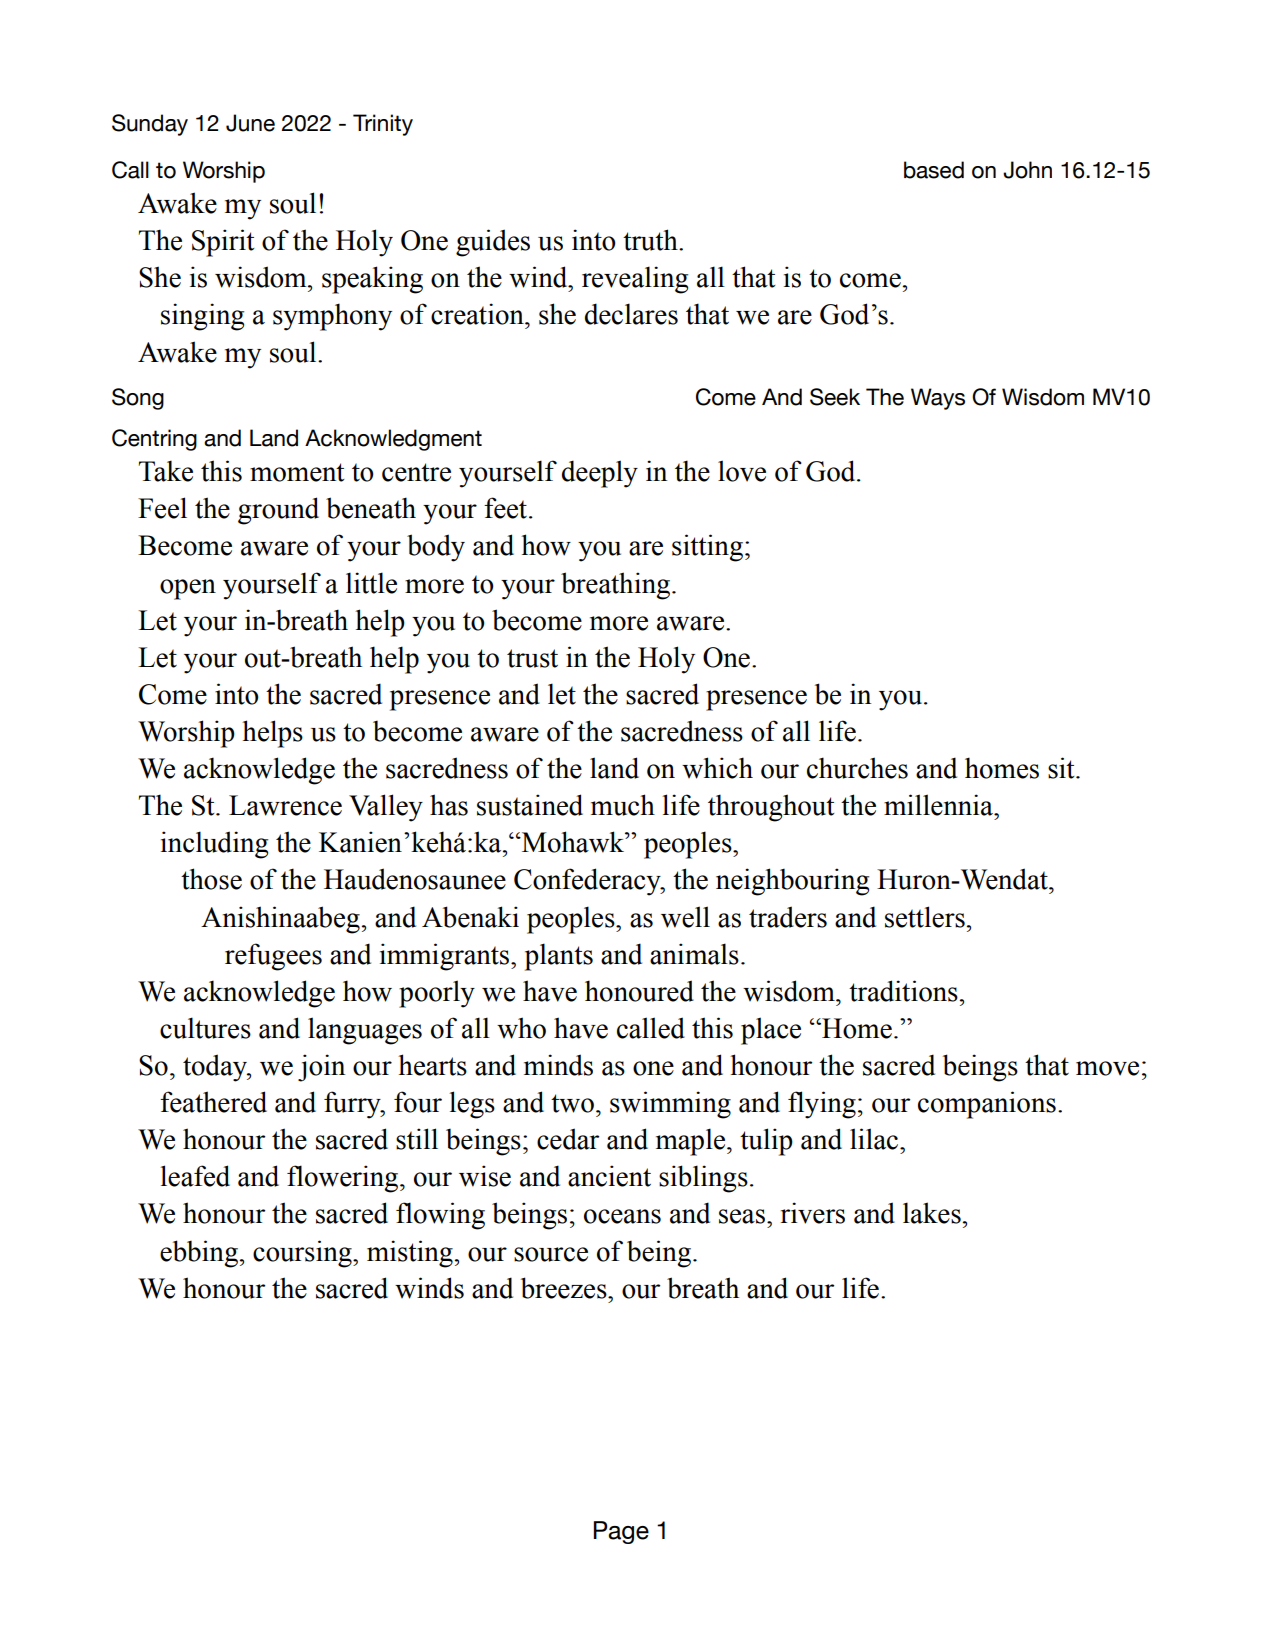 The width and height of the screenshot is (1262, 1633). Describe the element at coordinates (1027, 170) in the screenshot. I see `John` at that location.
